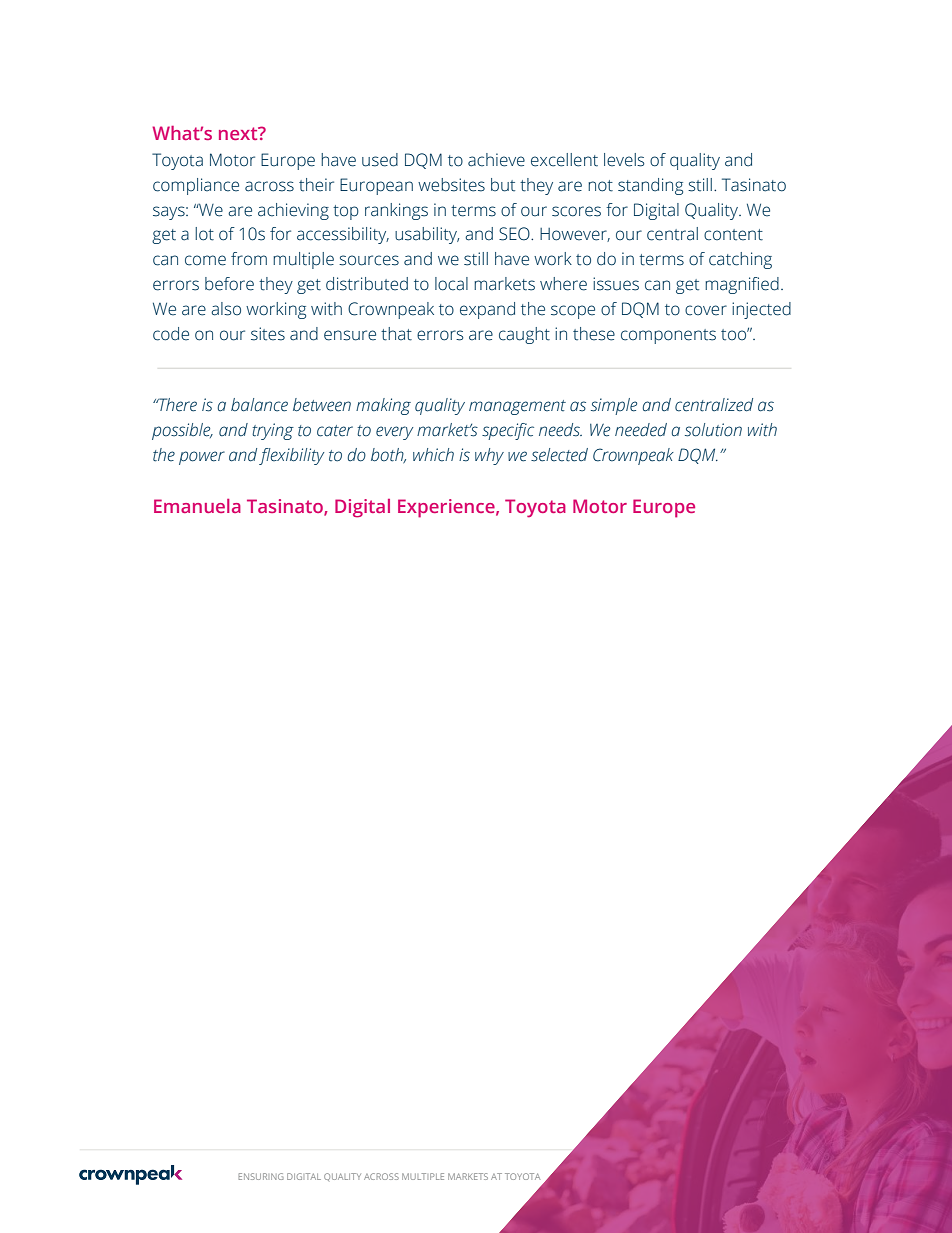 This page has width=952, height=1233. What do you see at coordinates (261, 1176) in the page?
I see `ENSURING` at bounding box center [261, 1176].
